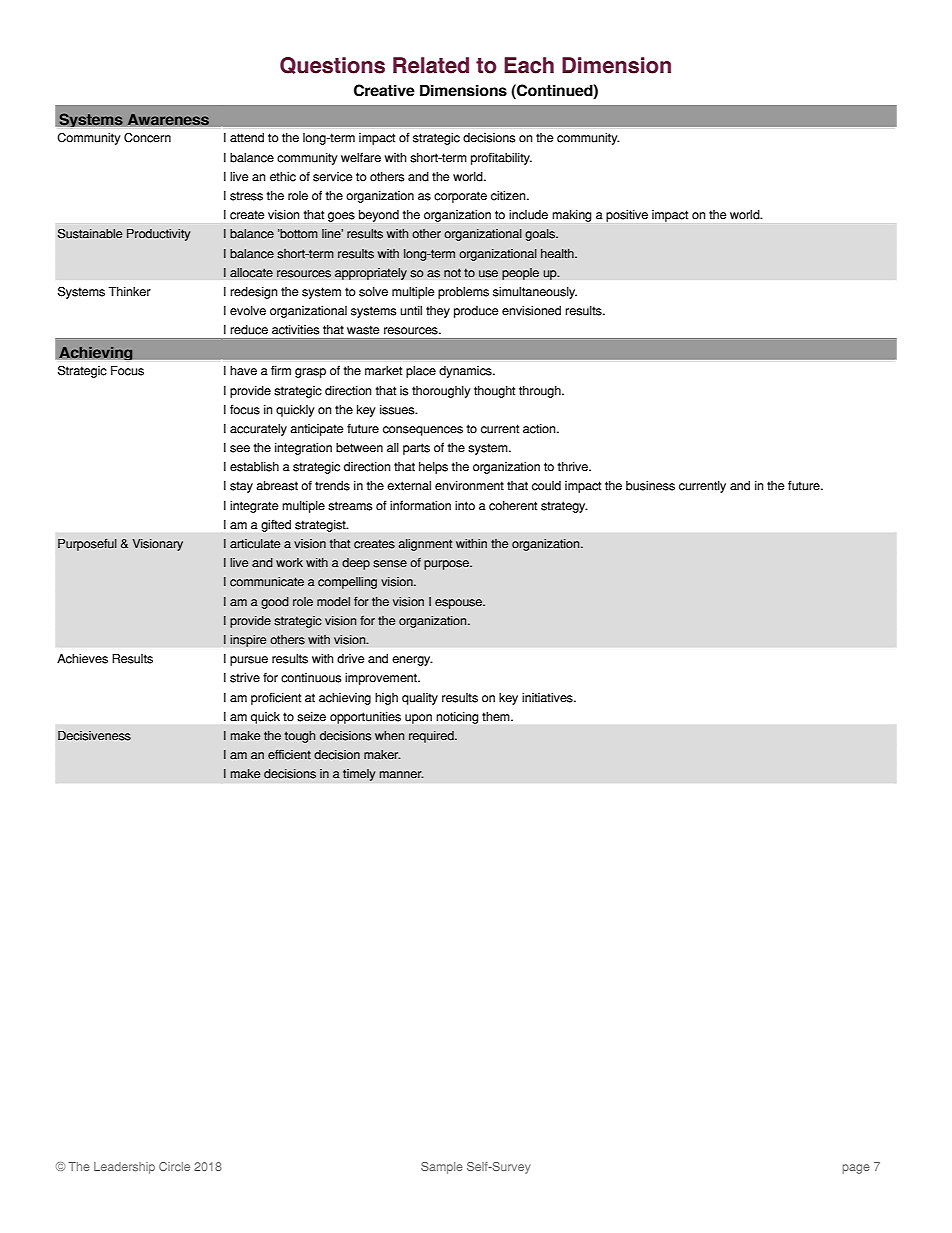 Image resolution: width=952 pixels, height=1233 pixels. Describe the element at coordinates (431, 65) in the document. I see `Related` at that location.
